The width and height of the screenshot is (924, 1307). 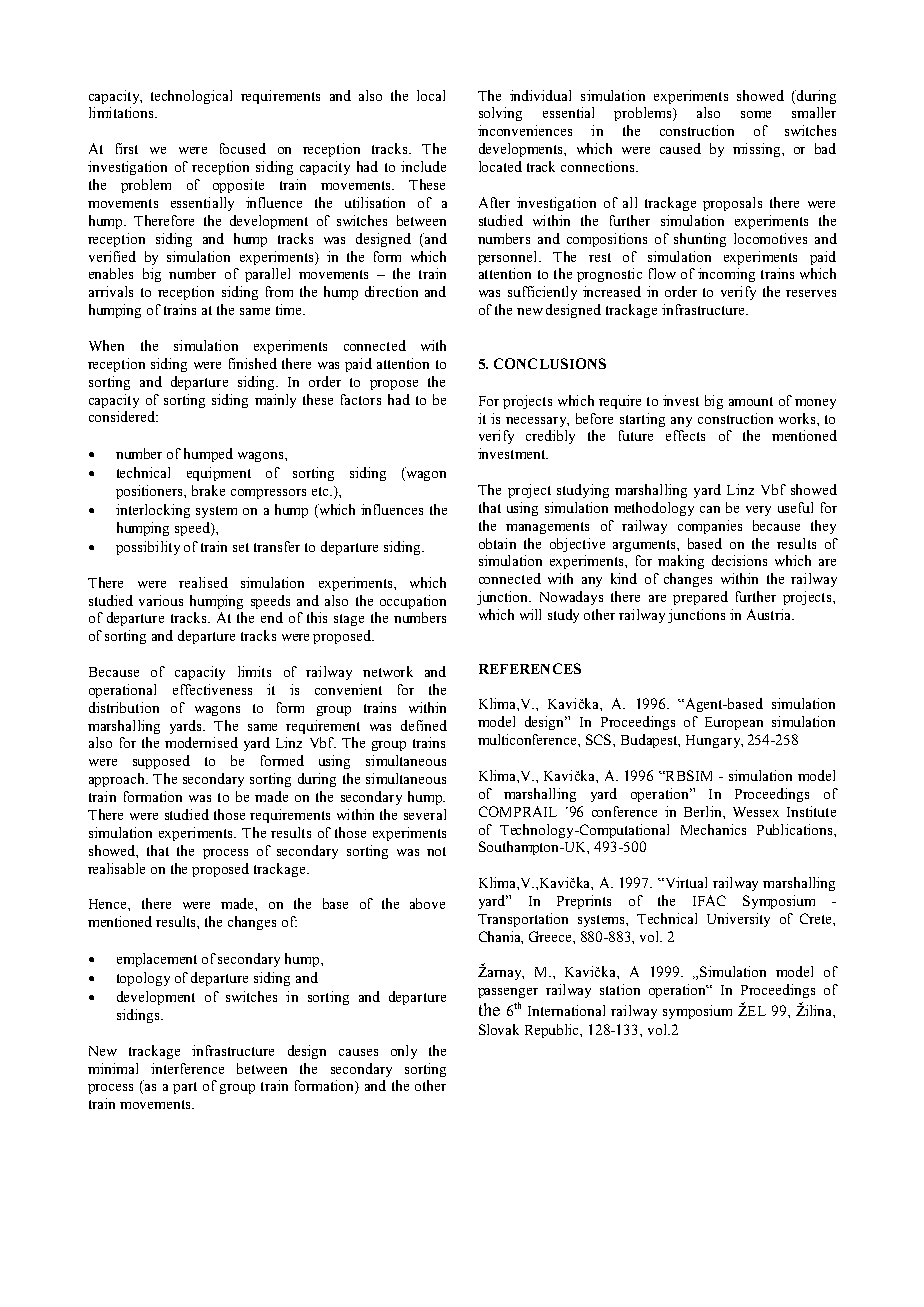 I want to click on technological, so click(x=191, y=97).
